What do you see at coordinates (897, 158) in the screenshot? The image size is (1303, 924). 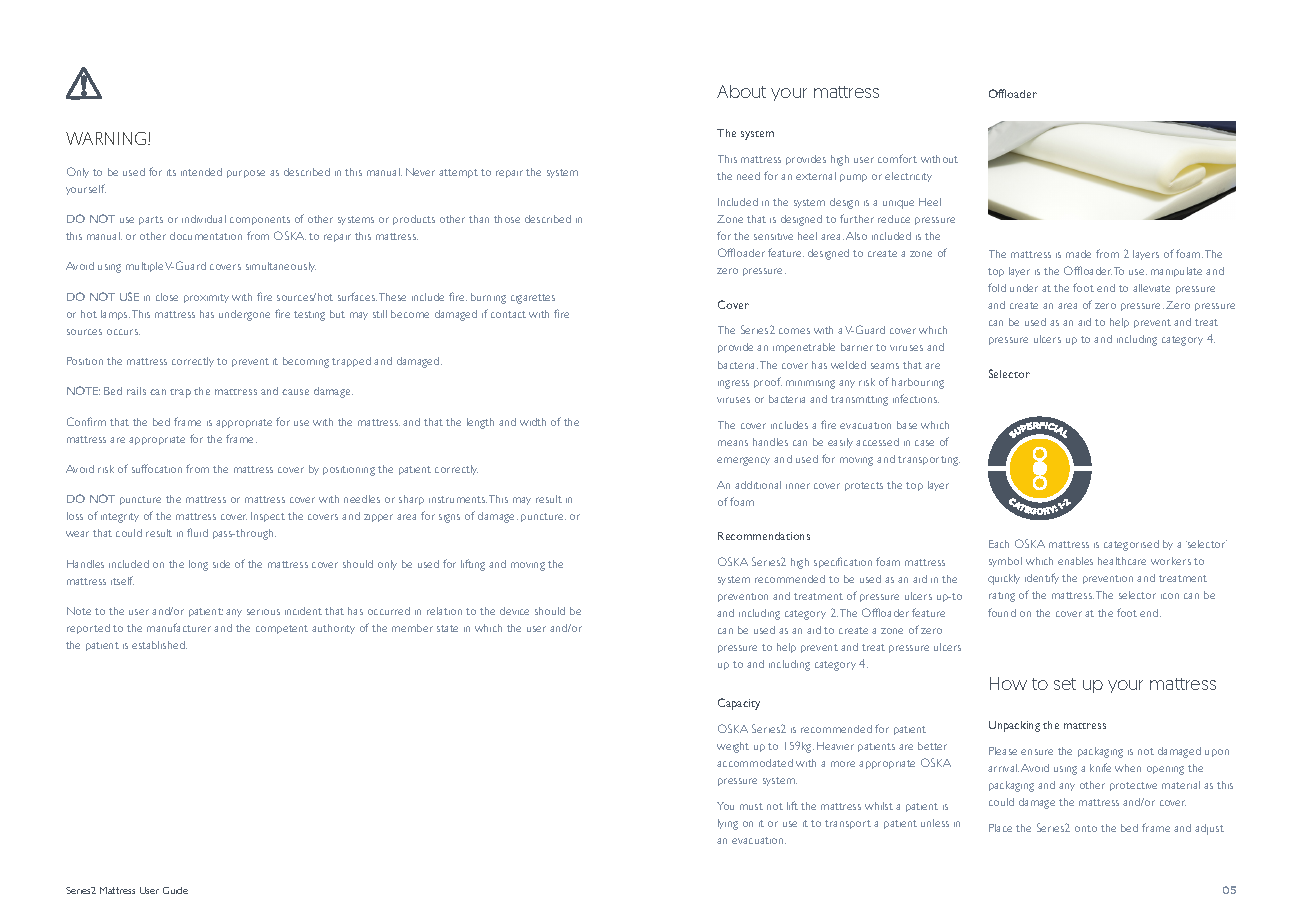 I see `comfort` at bounding box center [897, 158].
